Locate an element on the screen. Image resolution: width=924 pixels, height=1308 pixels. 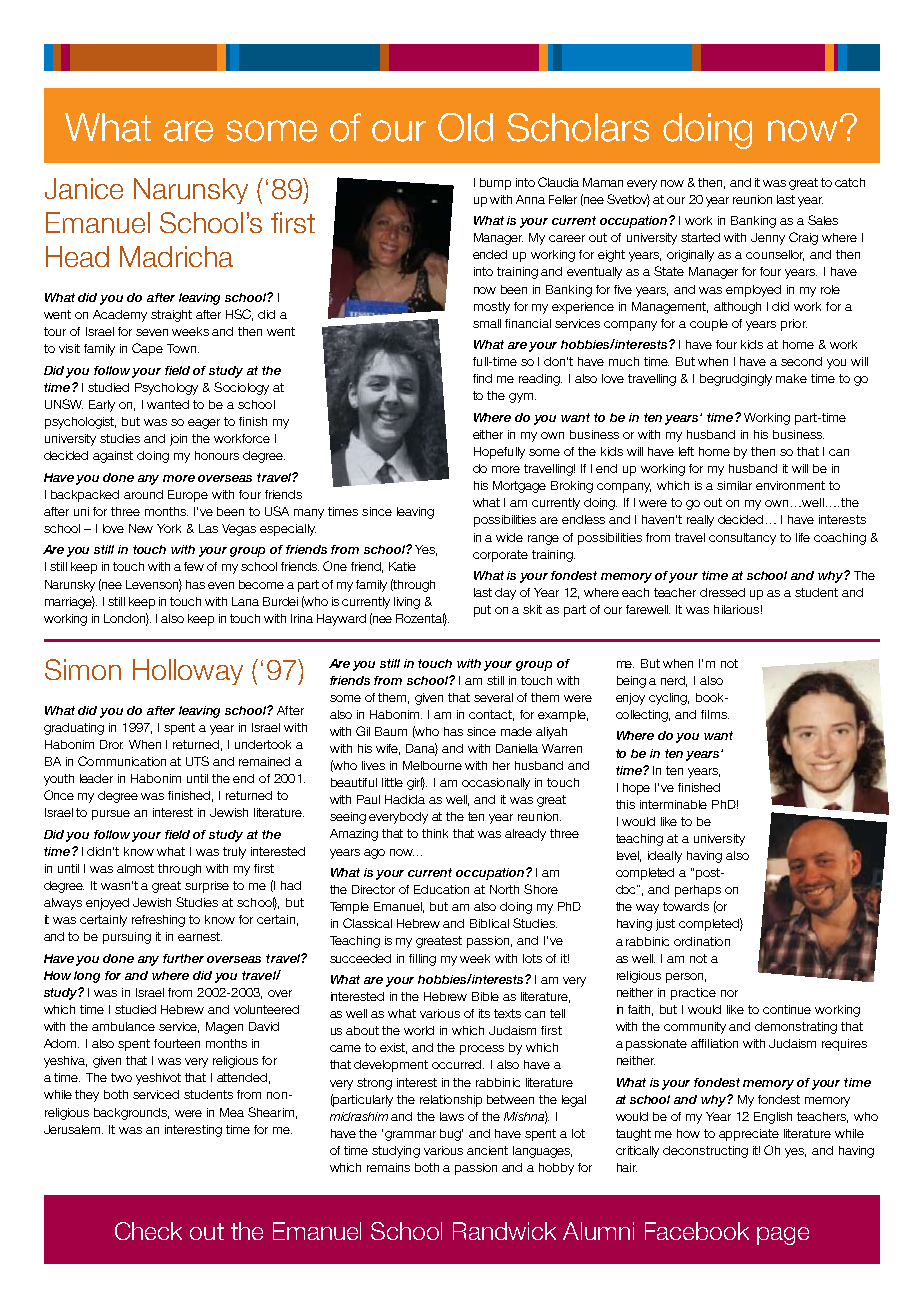
Check is located at coordinates (148, 1231).
